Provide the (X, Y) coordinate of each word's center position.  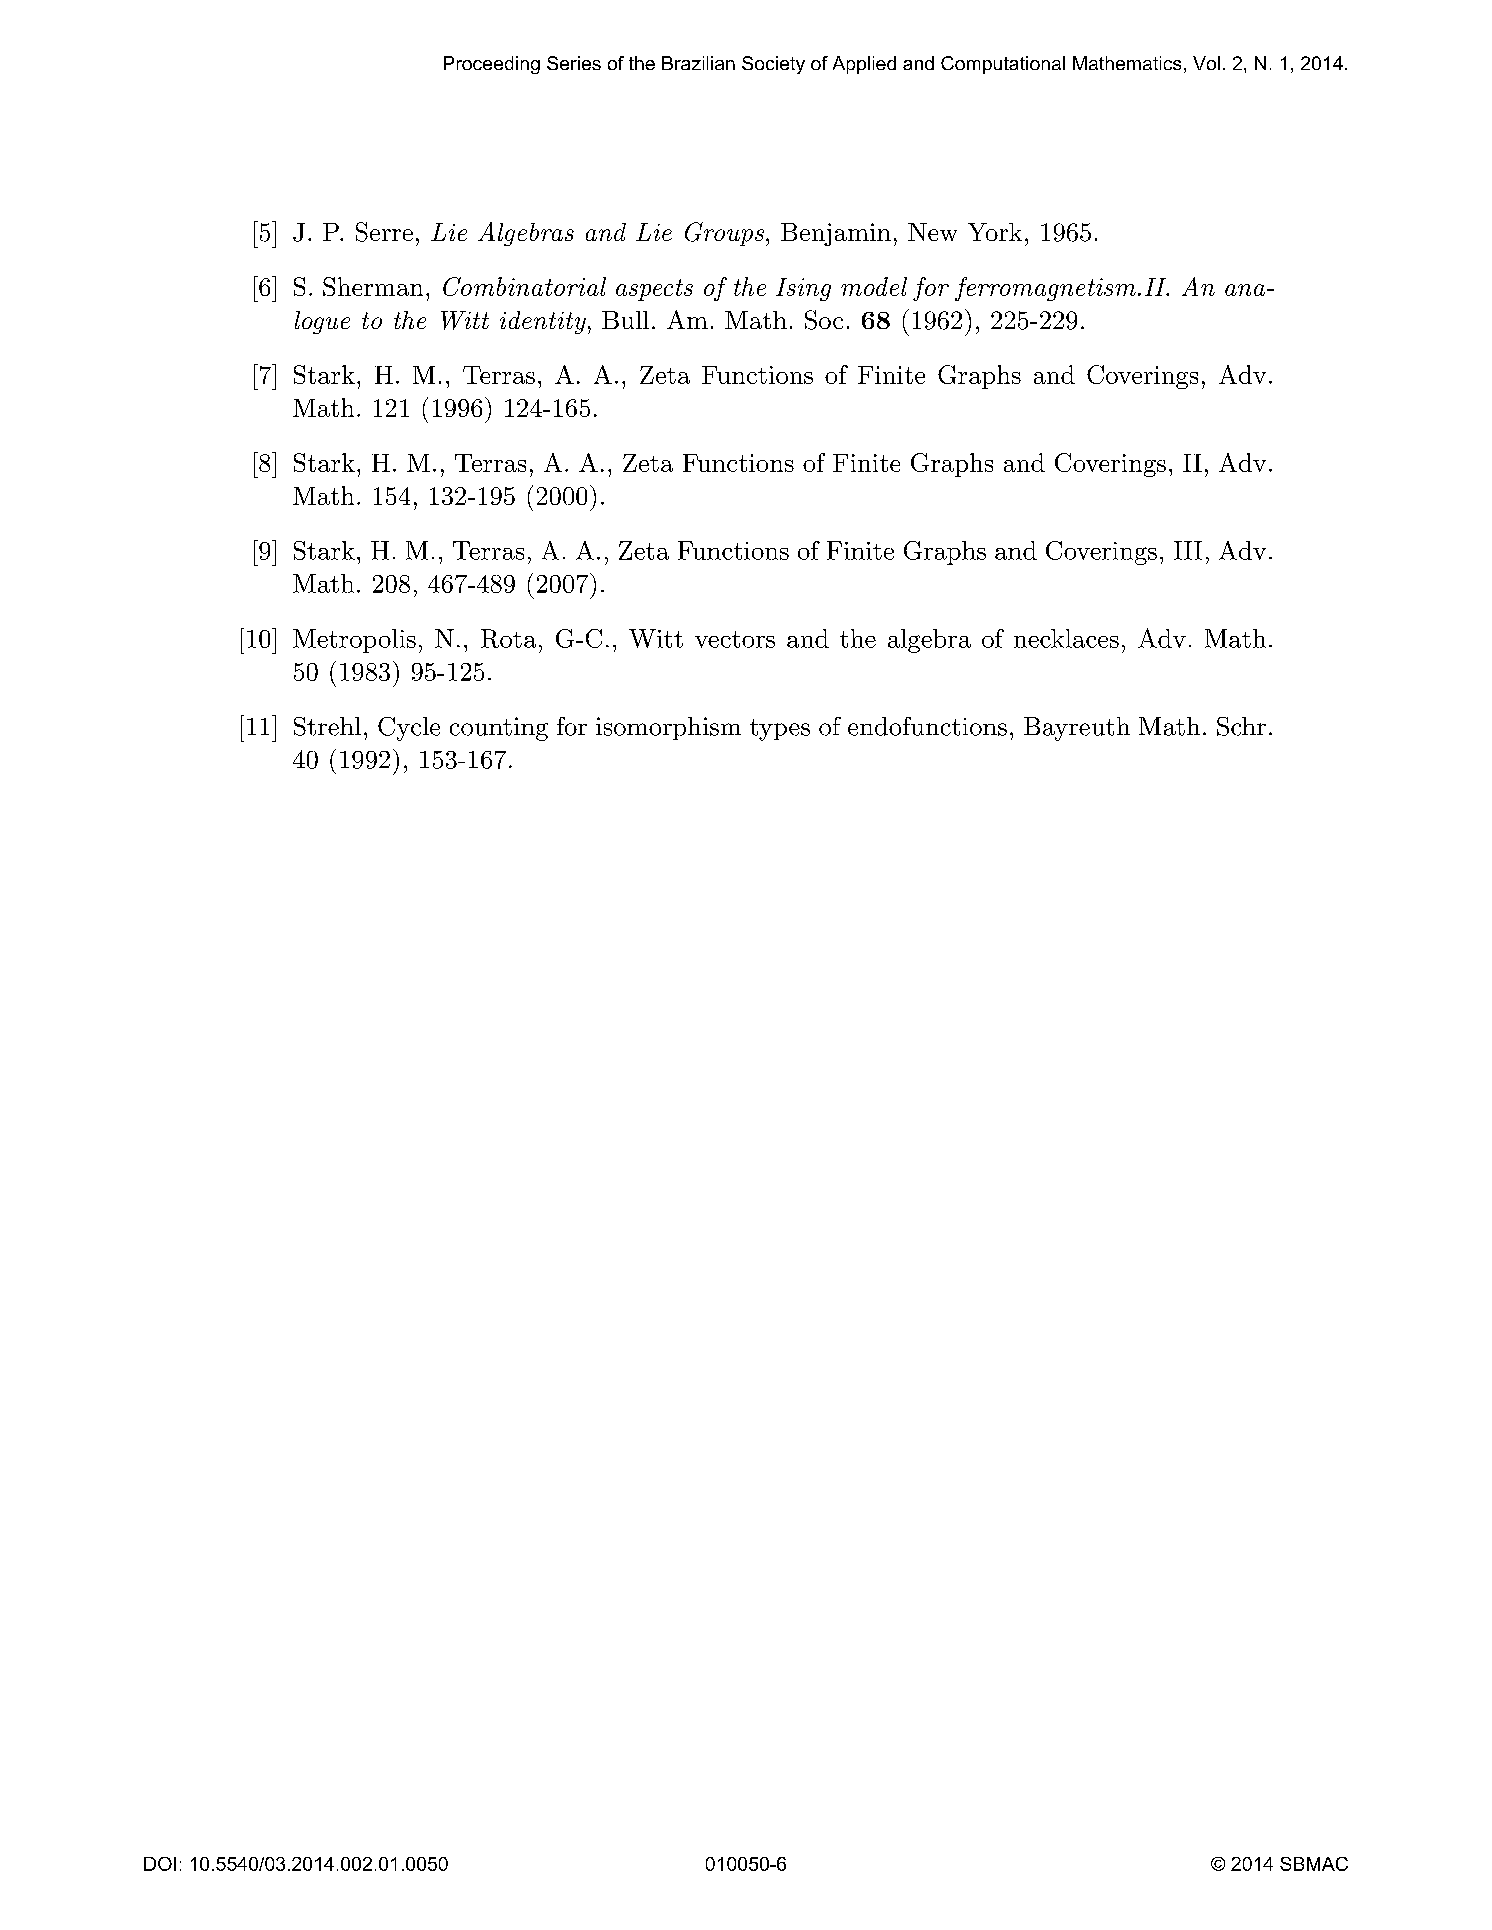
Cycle (409, 729)
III (1188, 550)
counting (499, 729)
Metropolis (354, 641)
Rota (508, 638)
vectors (735, 639)
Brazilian (698, 63)
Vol (1206, 63)
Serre (384, 232)
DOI (160, 1864)
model (874, 286)
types (780, 730)
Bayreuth (1077, 729)
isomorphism (668, 728)
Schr (1241, 726)
